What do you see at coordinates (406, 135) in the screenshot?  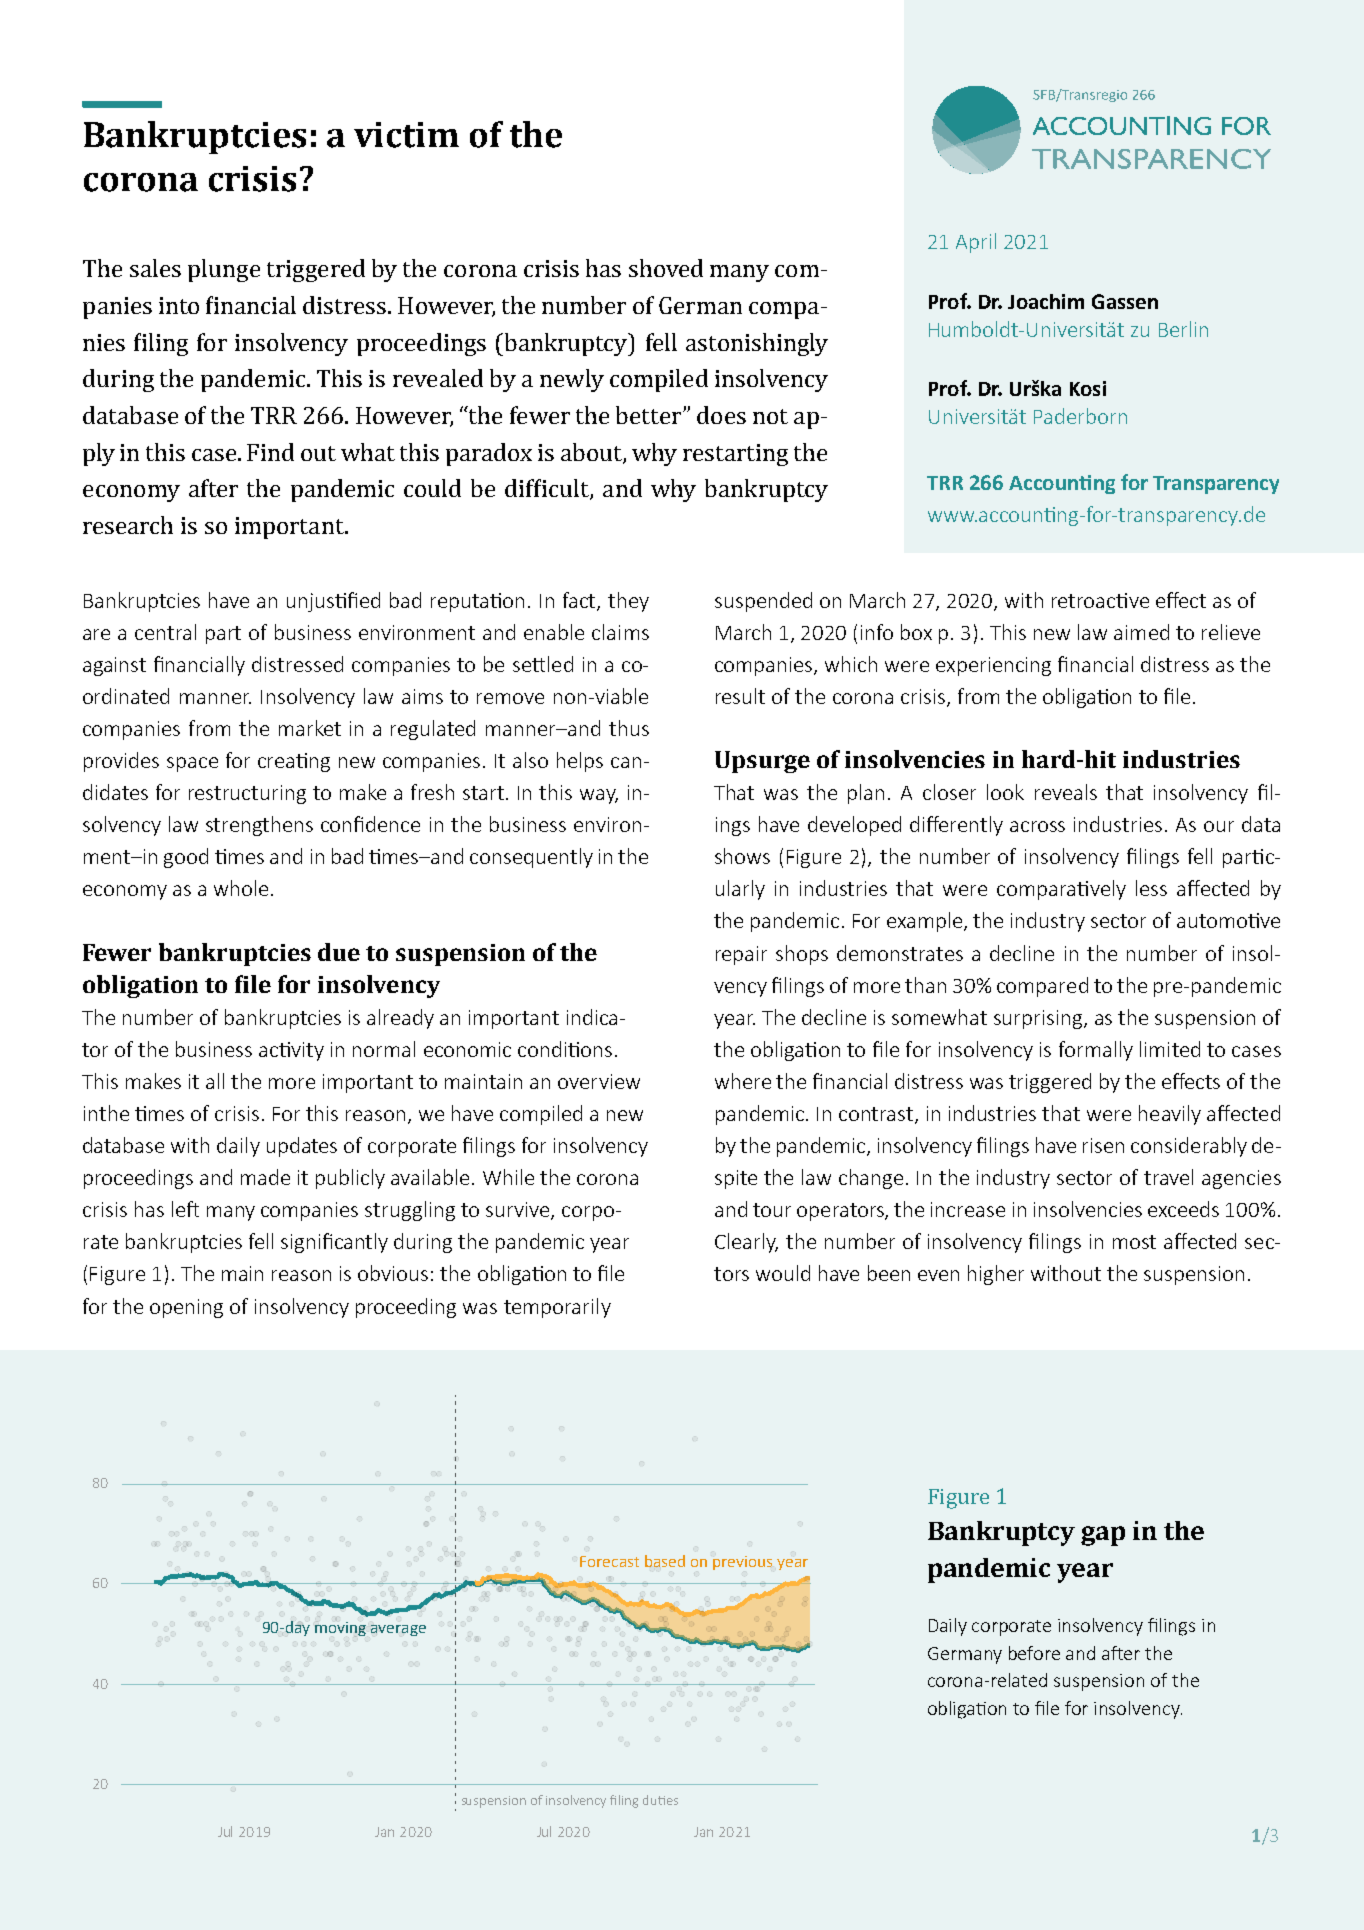 I see `victim` at bounding box center [406, 135].
